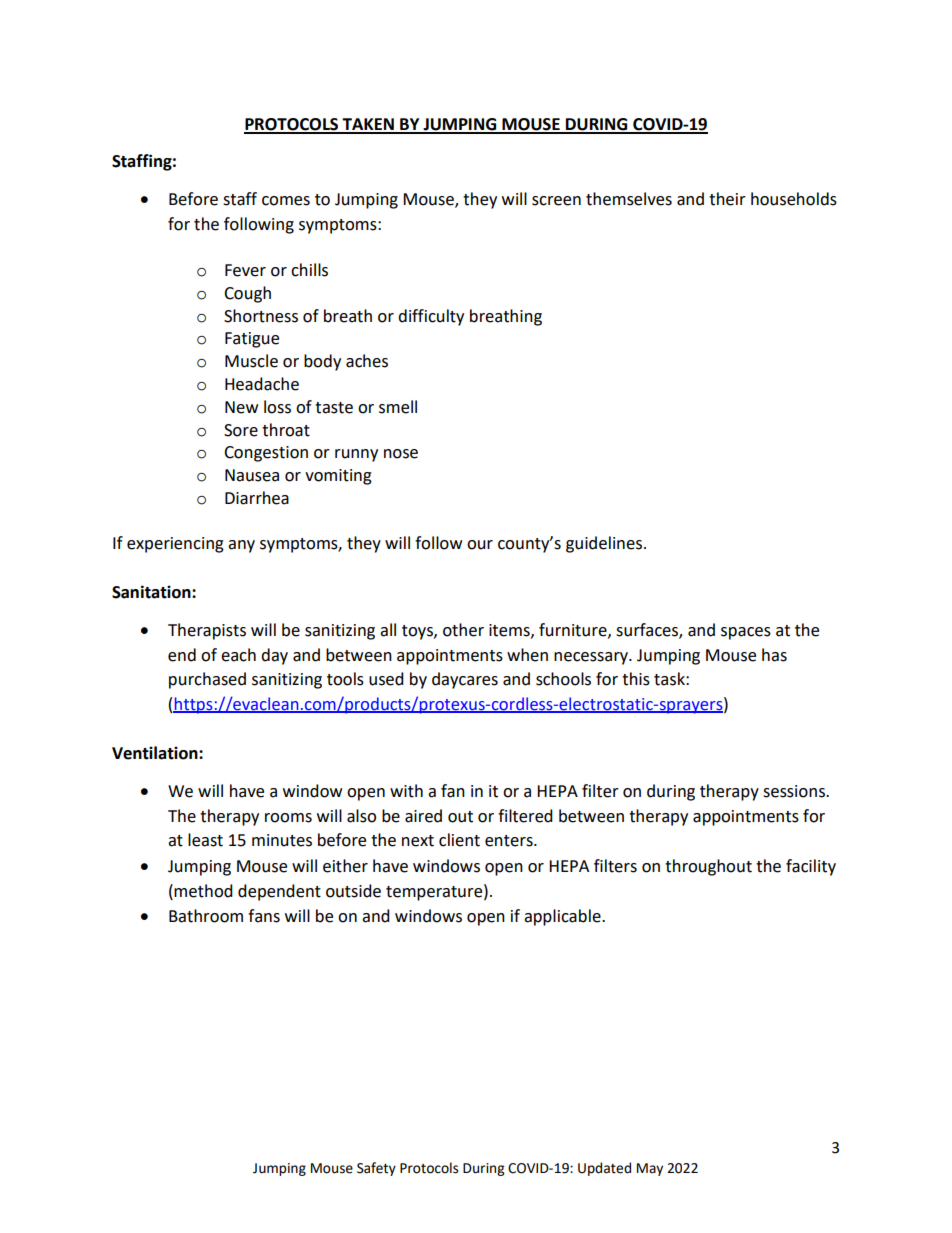 Image resolution: width=952 pixels, height=1233 pixels. What do you see at coordinates (556, 201) in the image?
I see `screen` at bounding box center [556, 201].
